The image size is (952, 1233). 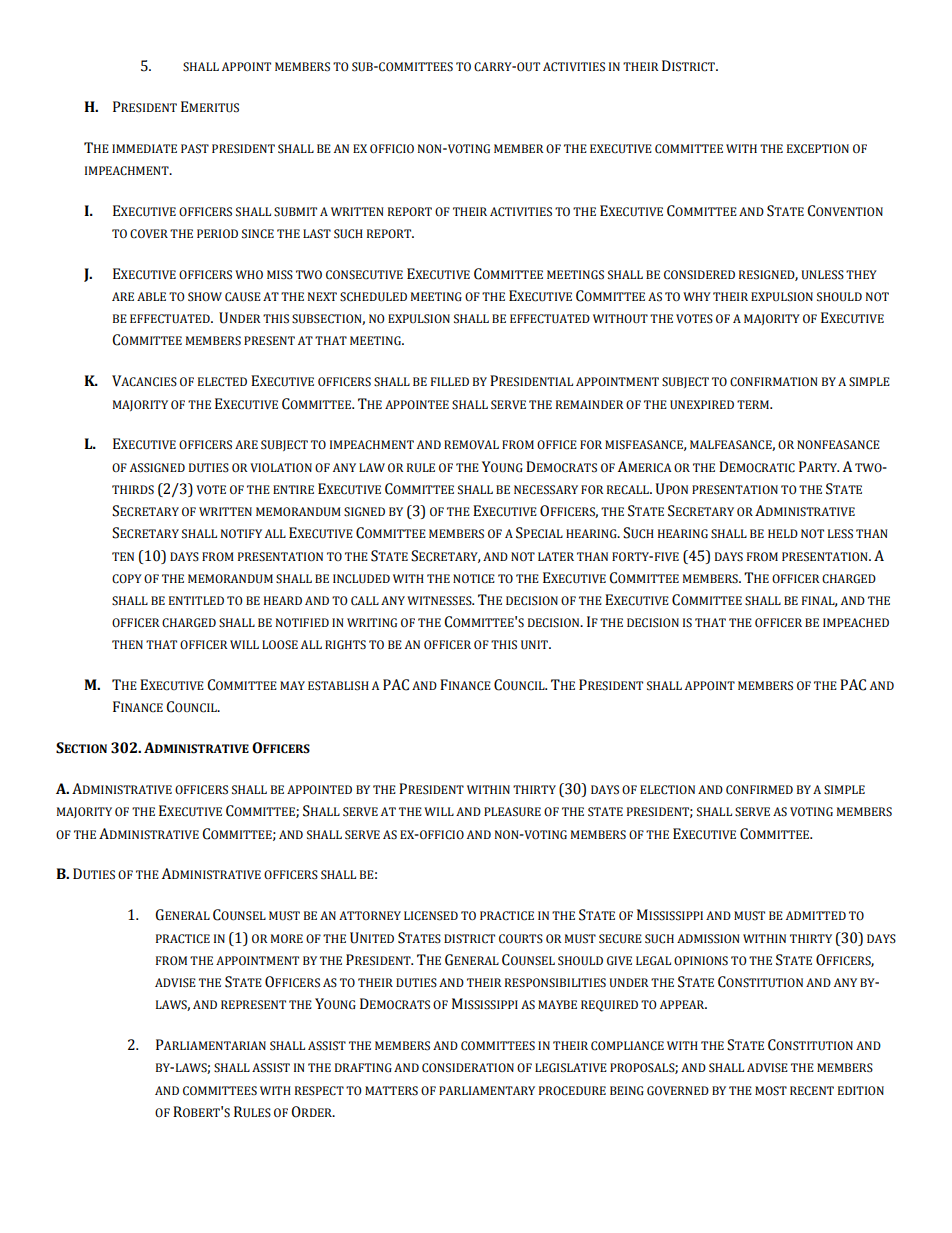 I want to click on LAST, so click(x=317, y=234).
